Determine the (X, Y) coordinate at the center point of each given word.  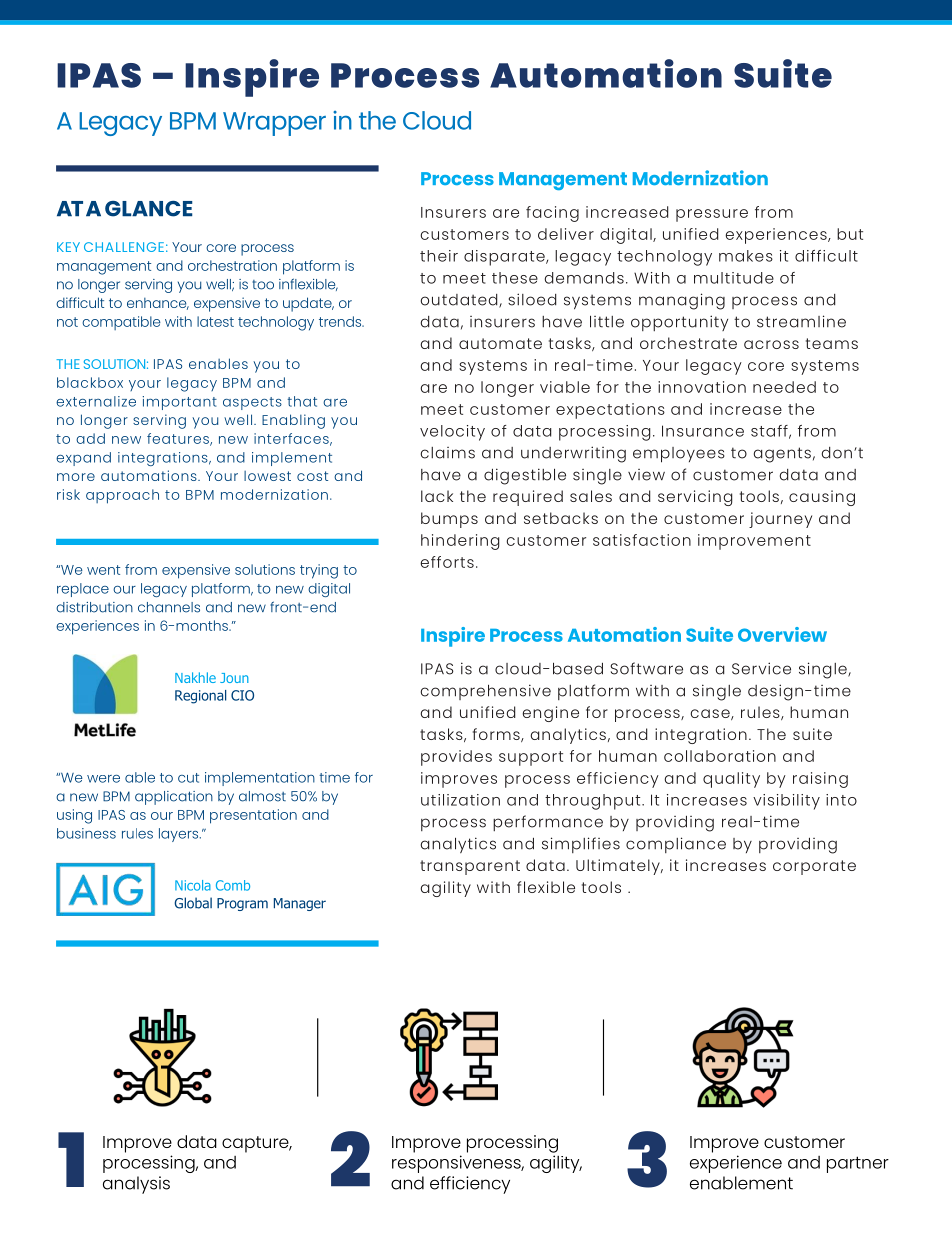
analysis (136, 1185)
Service (761, 668)
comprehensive (486, 692)
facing (552, 214)
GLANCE (148, 209)
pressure (712, 215)
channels (169, 607)
